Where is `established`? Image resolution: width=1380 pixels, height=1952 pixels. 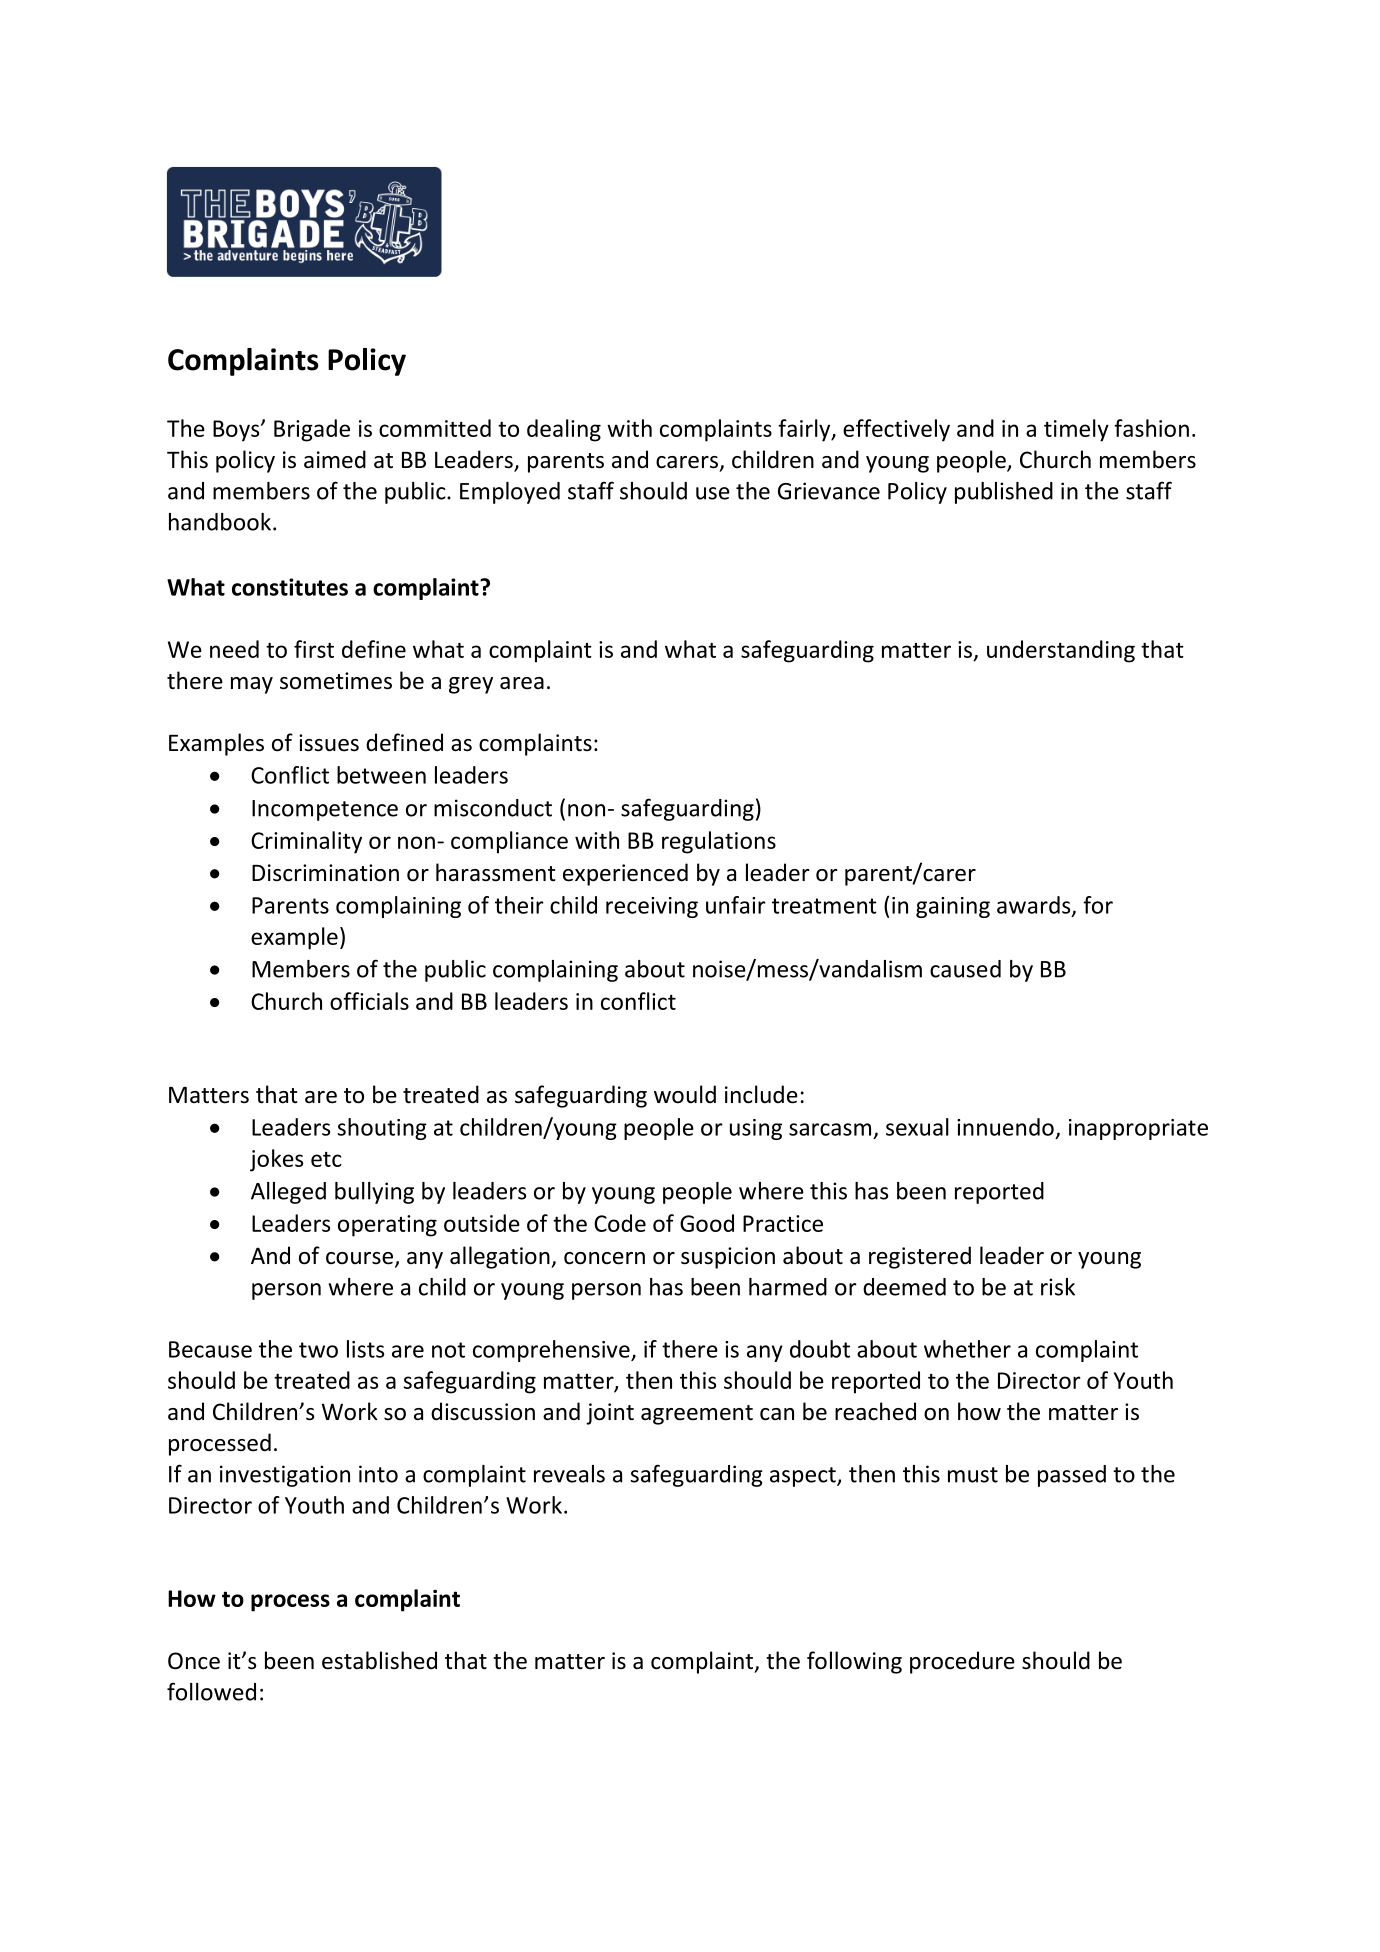 established is located at coordinates (379, 1660).
